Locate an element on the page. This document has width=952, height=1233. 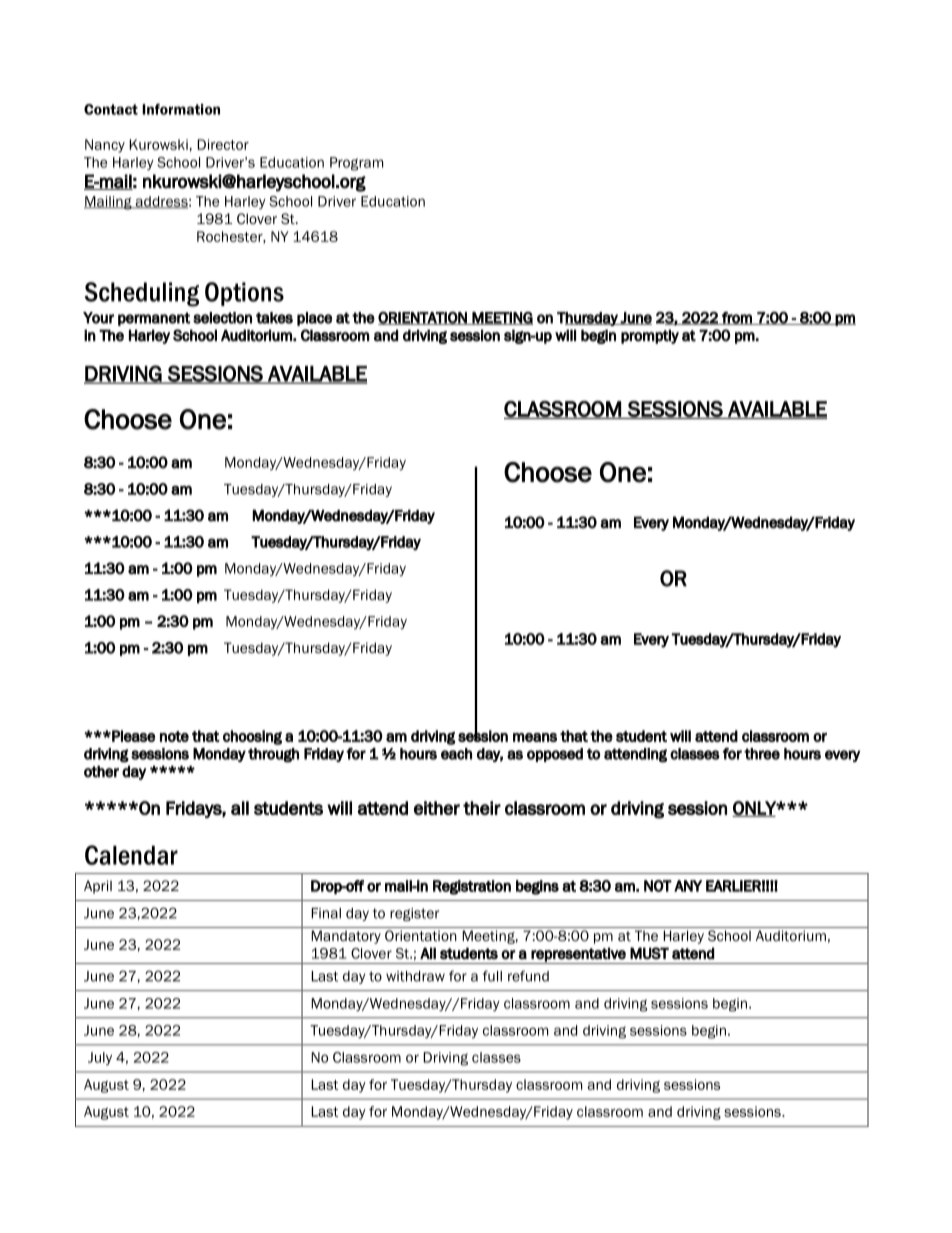
Information is located at coordinates (181, 109).
